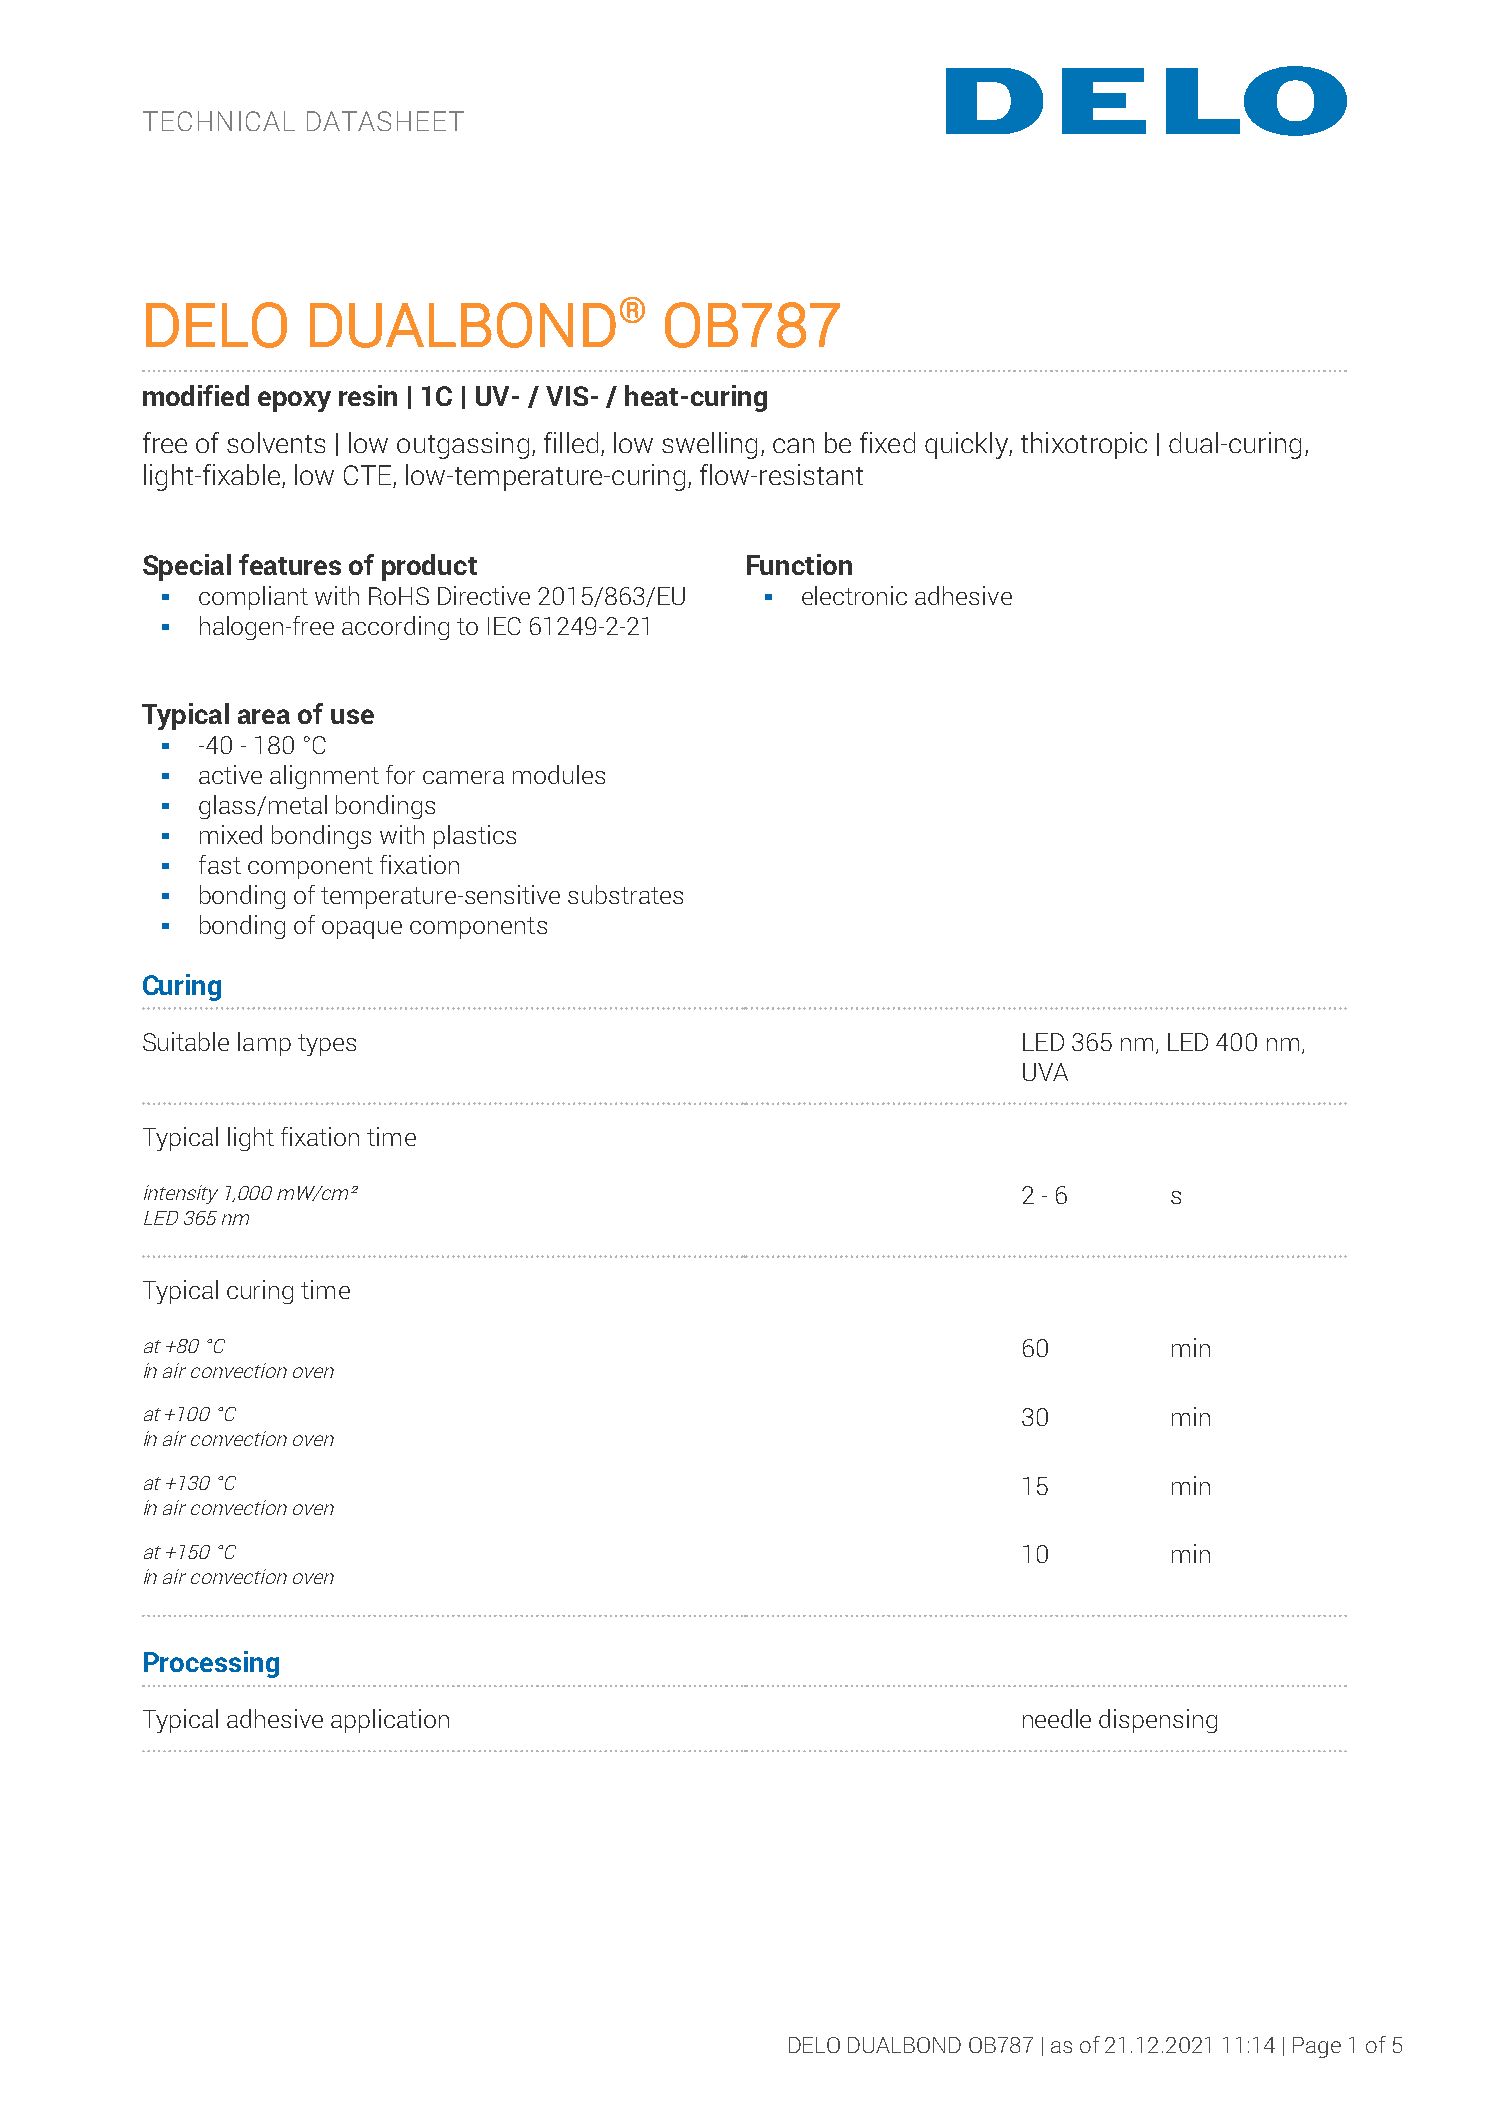  What do you see at coordinates (327, 1045) in the document?
I see `types` at bounding box center [327, 1045].
